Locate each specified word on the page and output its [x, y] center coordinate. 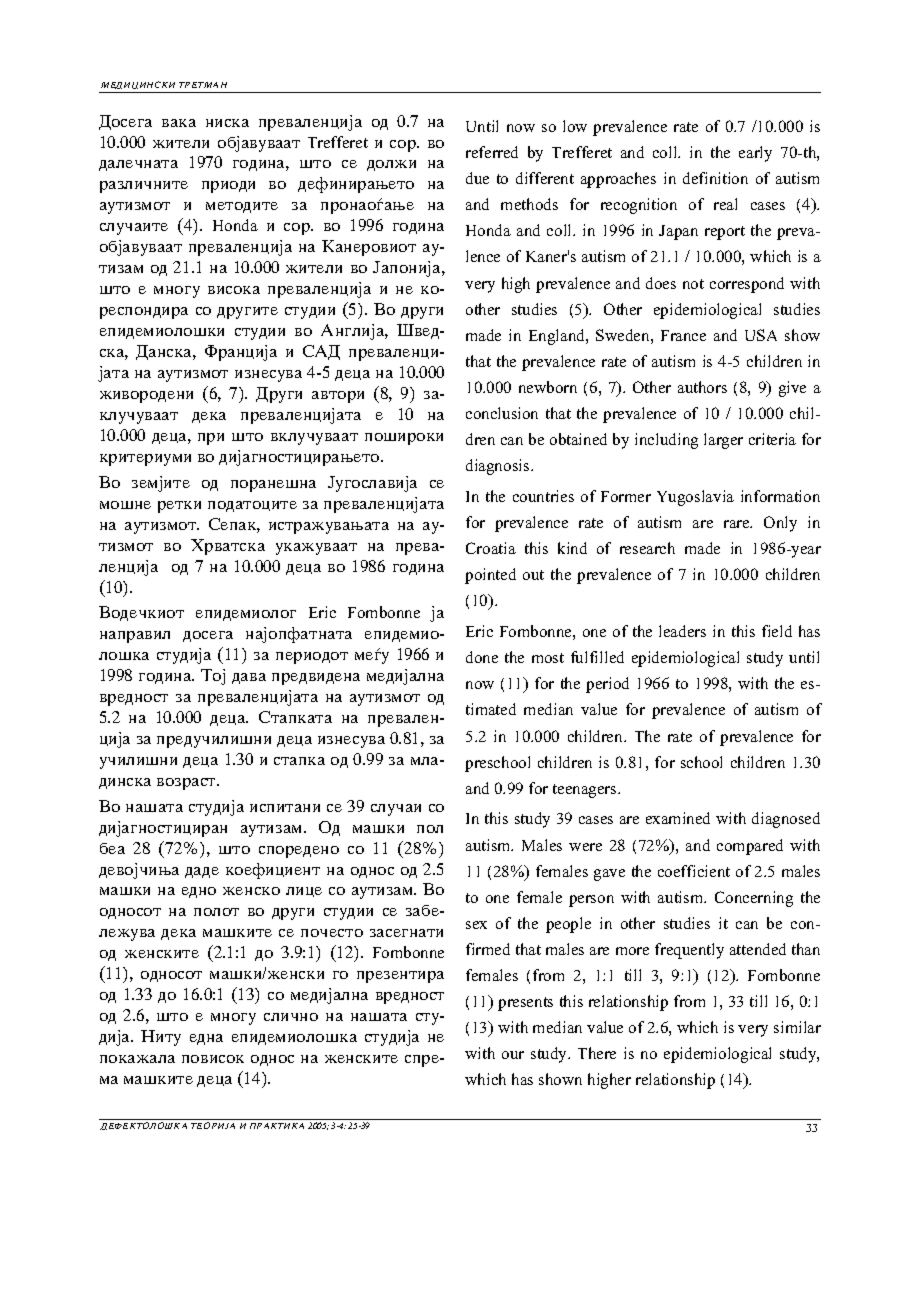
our [513, 1055]
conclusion [502, 413]
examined [678, 818]
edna [206, 1039]
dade [202, 872]
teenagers [586, 791]
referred [492, 152]
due [477, 178]
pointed [490, 576]
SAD [321, 352]
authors [702, 387]
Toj [213, 677]
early [755, 154]
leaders [682, 631]
